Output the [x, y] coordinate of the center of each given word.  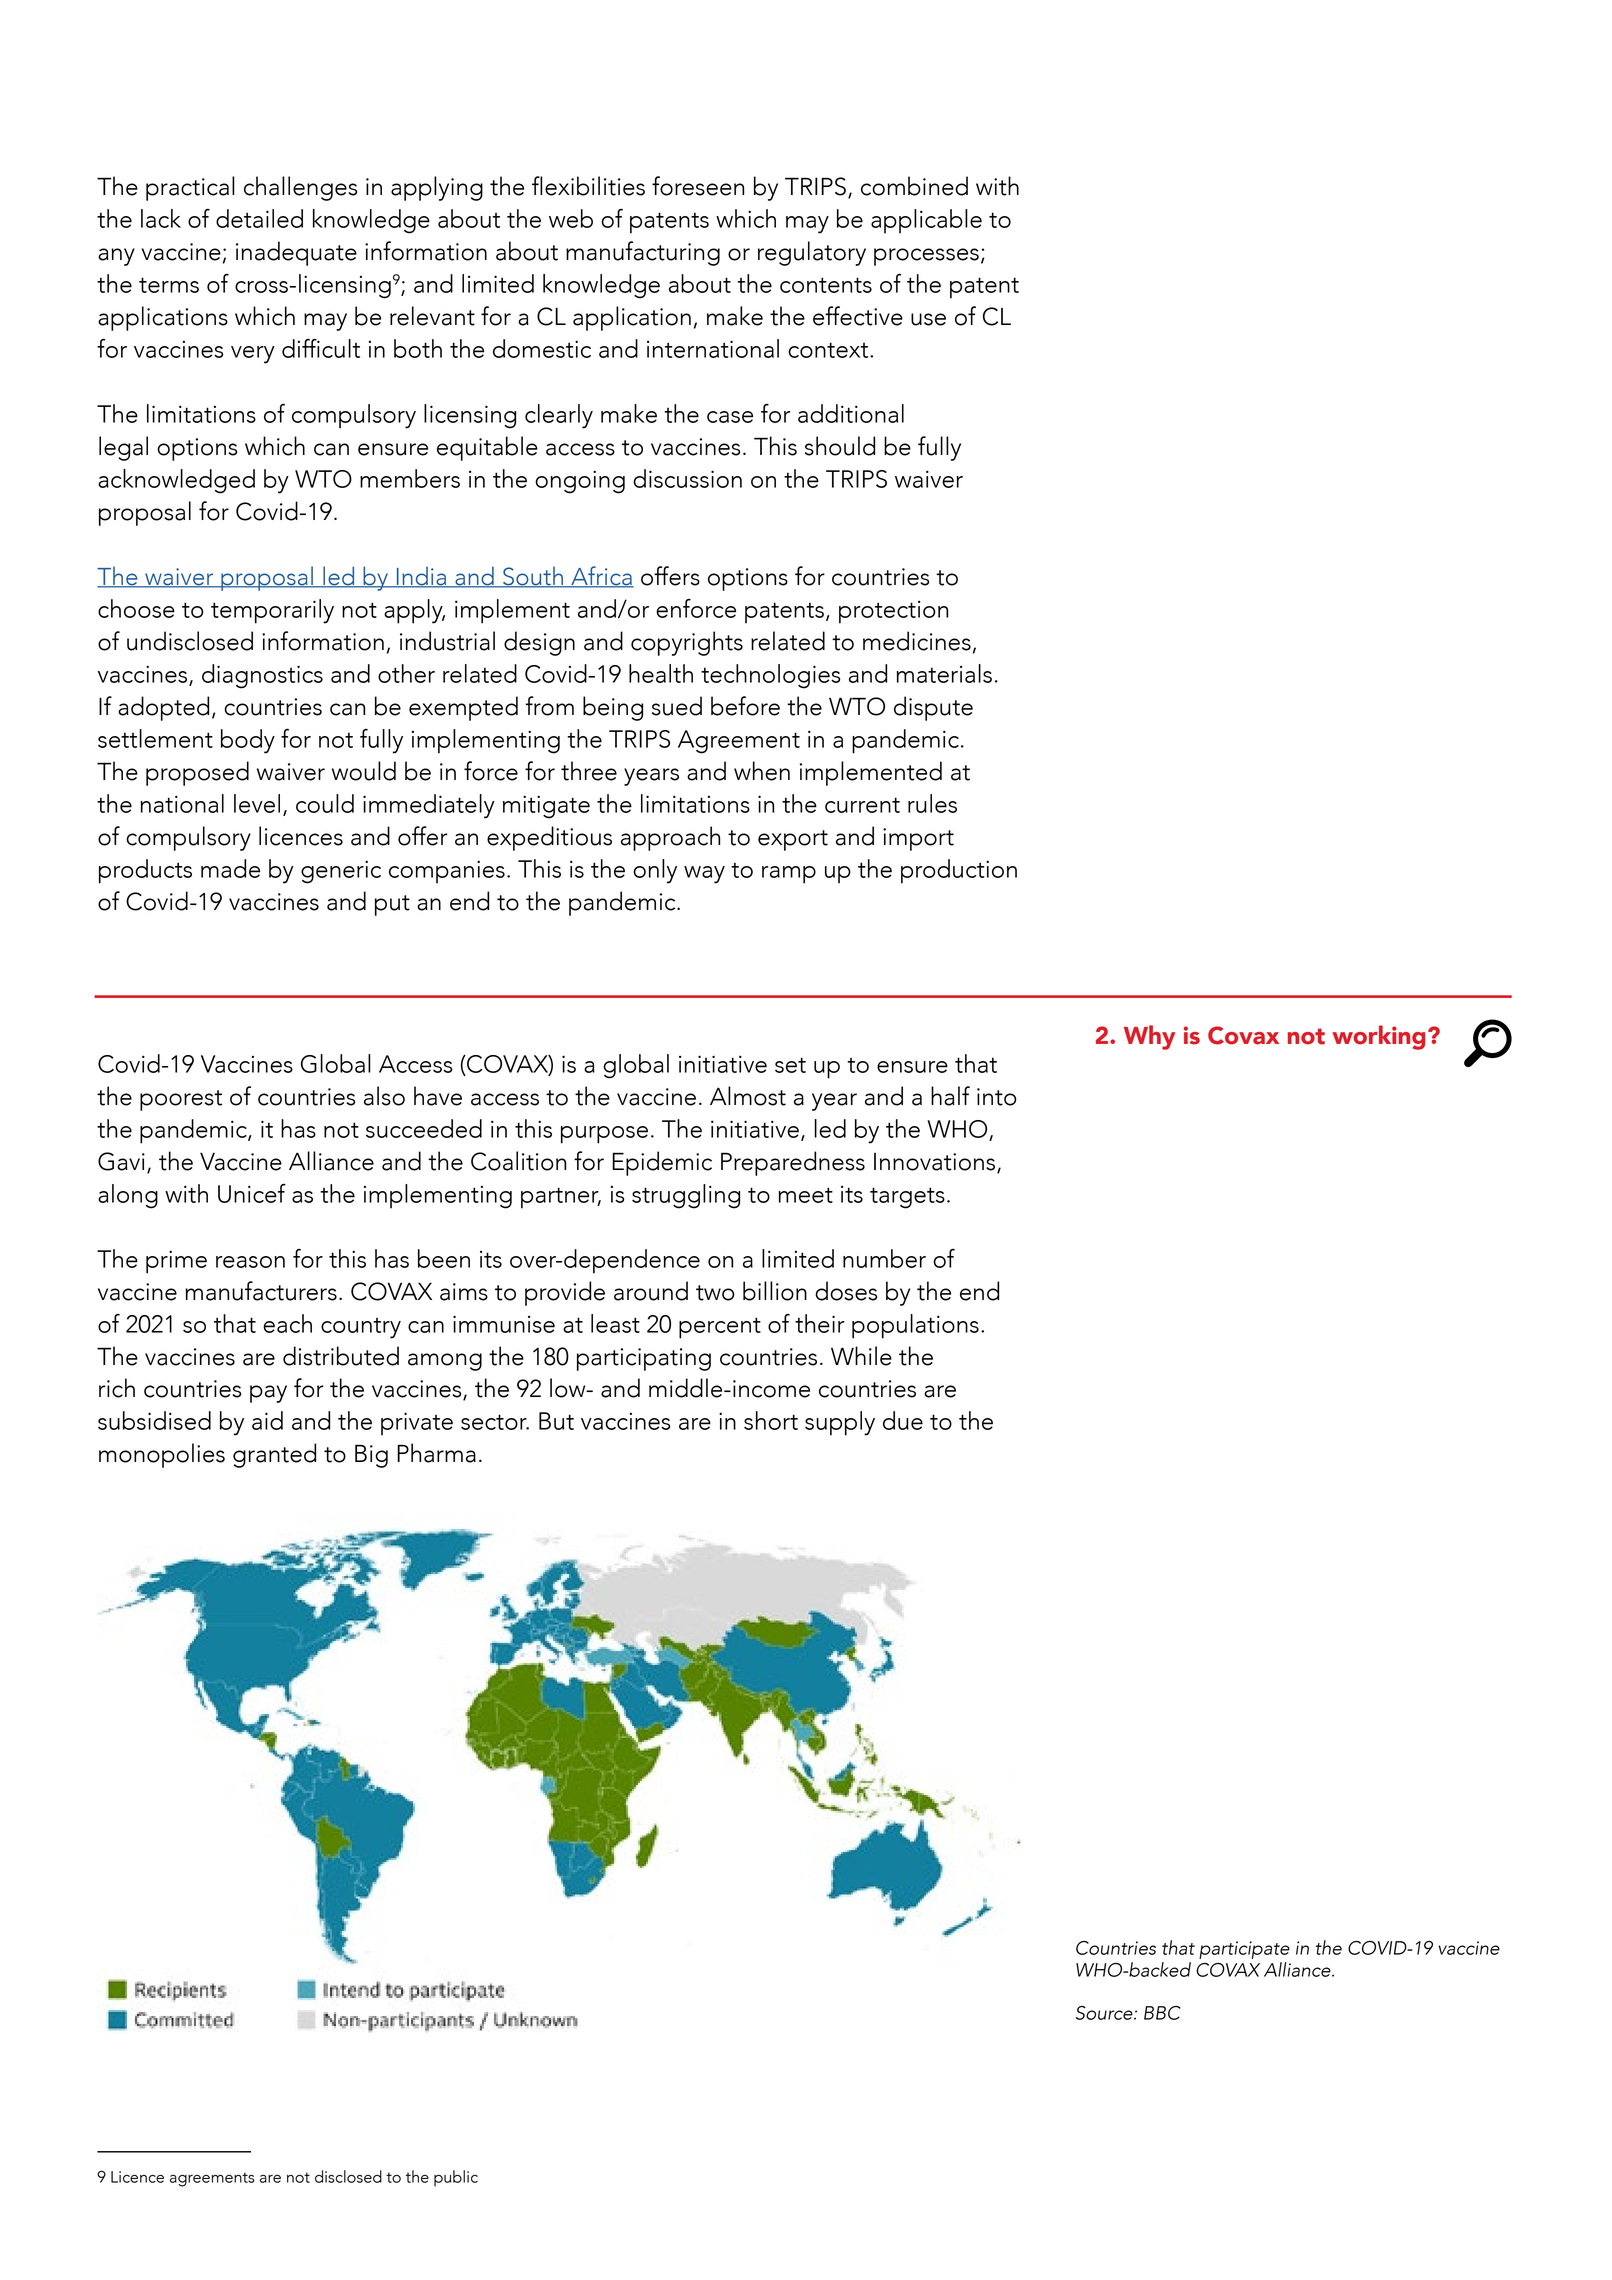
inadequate [296, 253]
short [771, 1420]
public [456, 2178]
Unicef [252, 1193]
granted [274, 1455]
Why [1149, 1037]
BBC [1162, 2013]
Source [1105, 2013]
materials [944, 673]
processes [926, 257]
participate [1244, 1950]
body [248, 741]
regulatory [812, 253]
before [745, 706]
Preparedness [793, 1163]
